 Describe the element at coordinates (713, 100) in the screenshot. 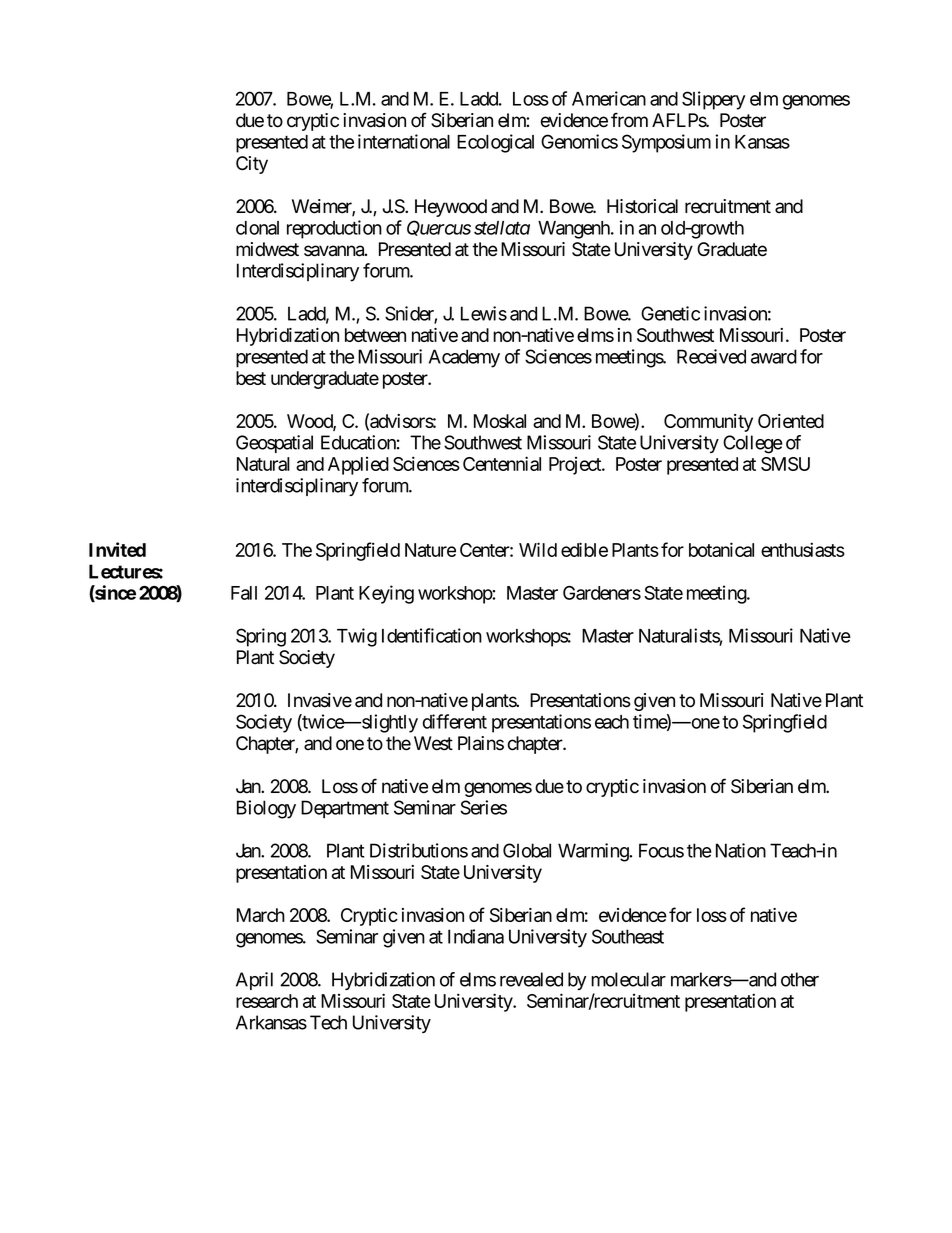

I see `Slippery` at that location.
